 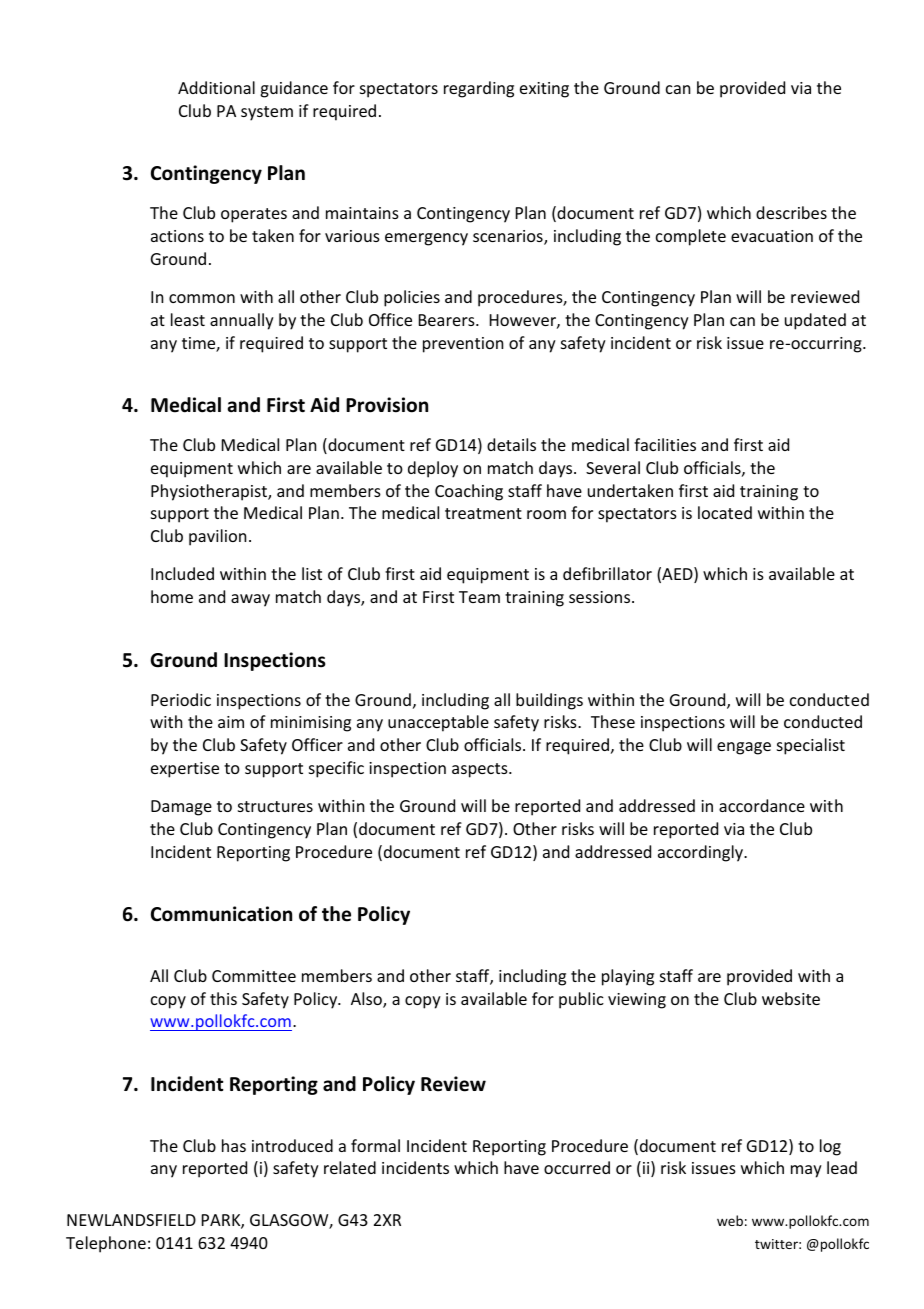 I want to click on regarding, so click(x=479, y=89).
